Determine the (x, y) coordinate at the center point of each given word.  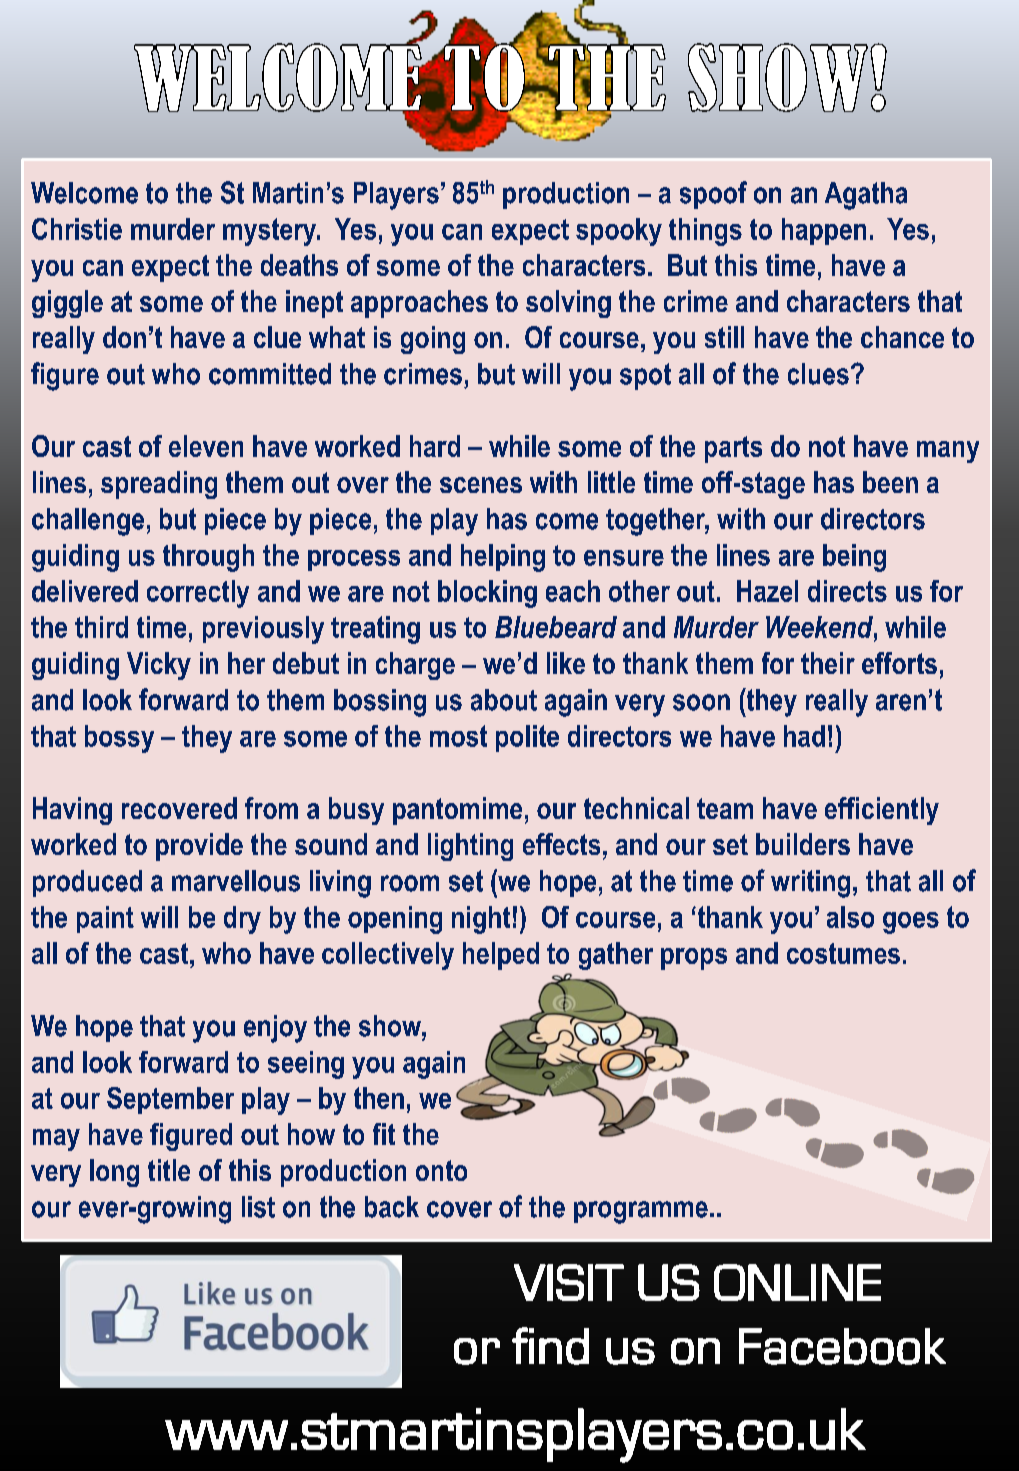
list (258, 1207)
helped (501, 956)
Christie (77, 229)
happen (824, 231)
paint (105, 919)
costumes (843, 953)
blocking (487, 594)
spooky (619, 232)
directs (847, 591)
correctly (198, 594)
